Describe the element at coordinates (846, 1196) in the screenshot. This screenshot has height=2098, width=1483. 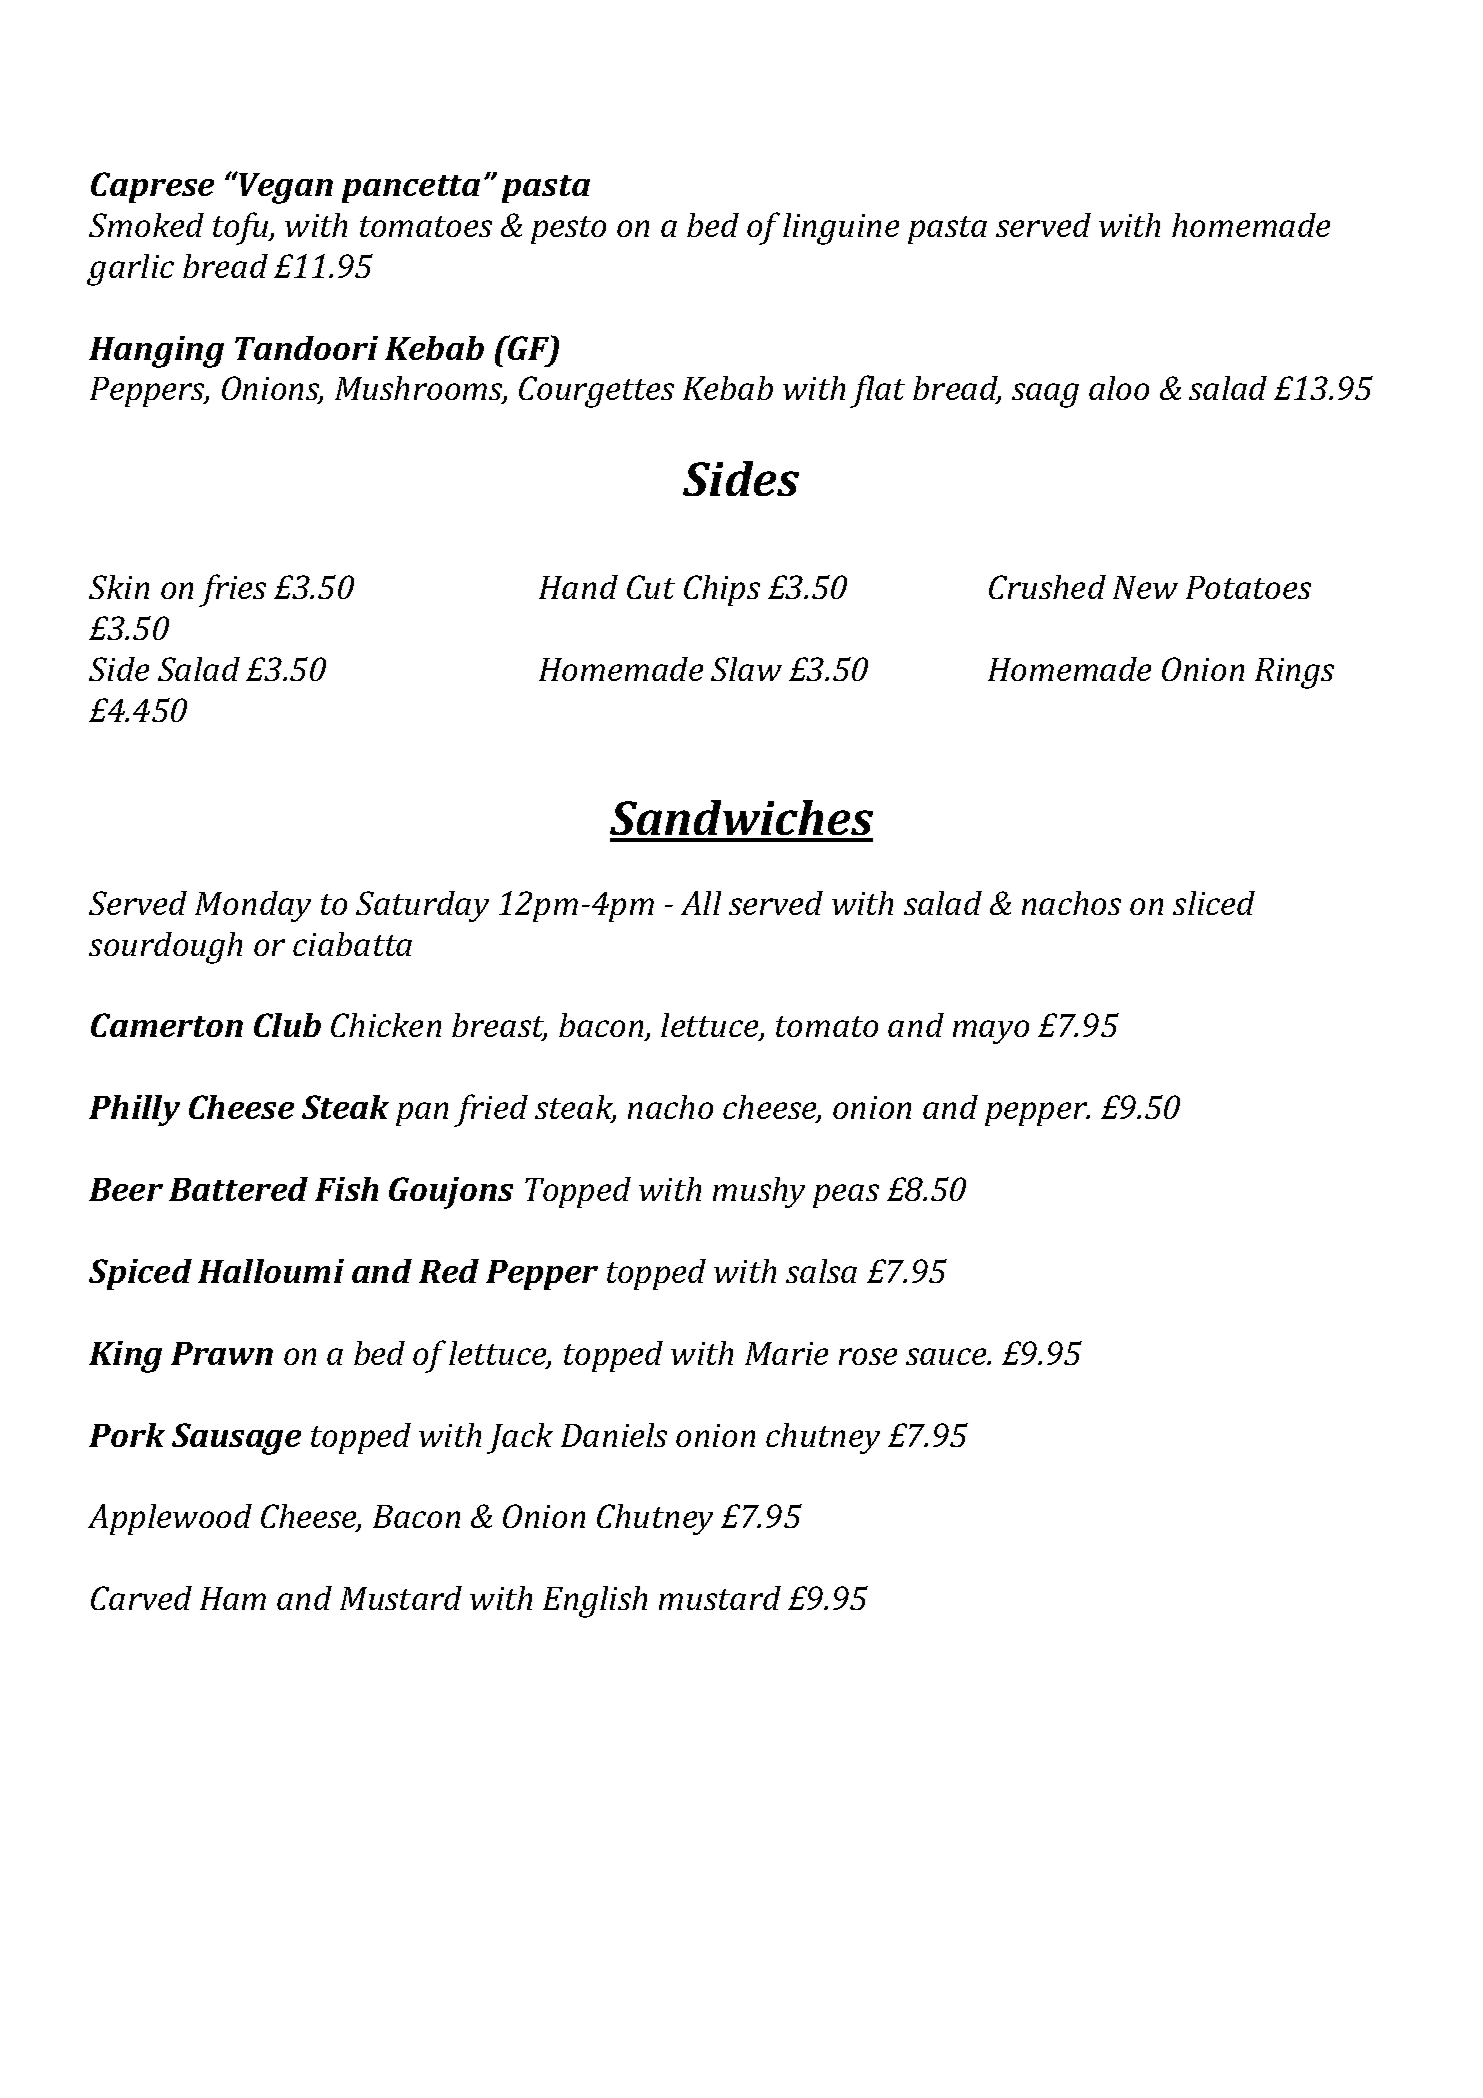
I see `peas` at that location.
